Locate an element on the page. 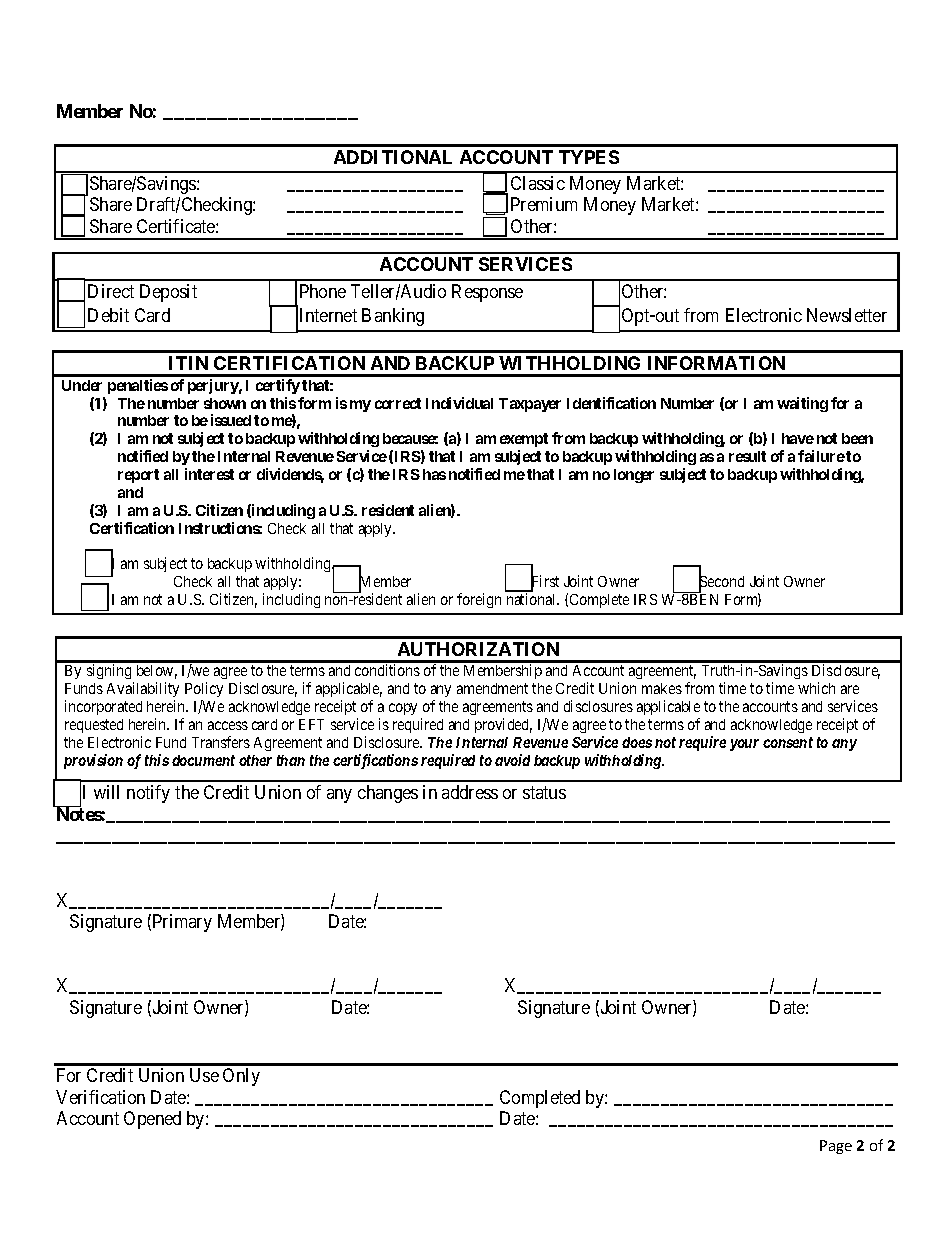 This document has height=1233, width=952. Deposit is located at coordinates (168, 293).
